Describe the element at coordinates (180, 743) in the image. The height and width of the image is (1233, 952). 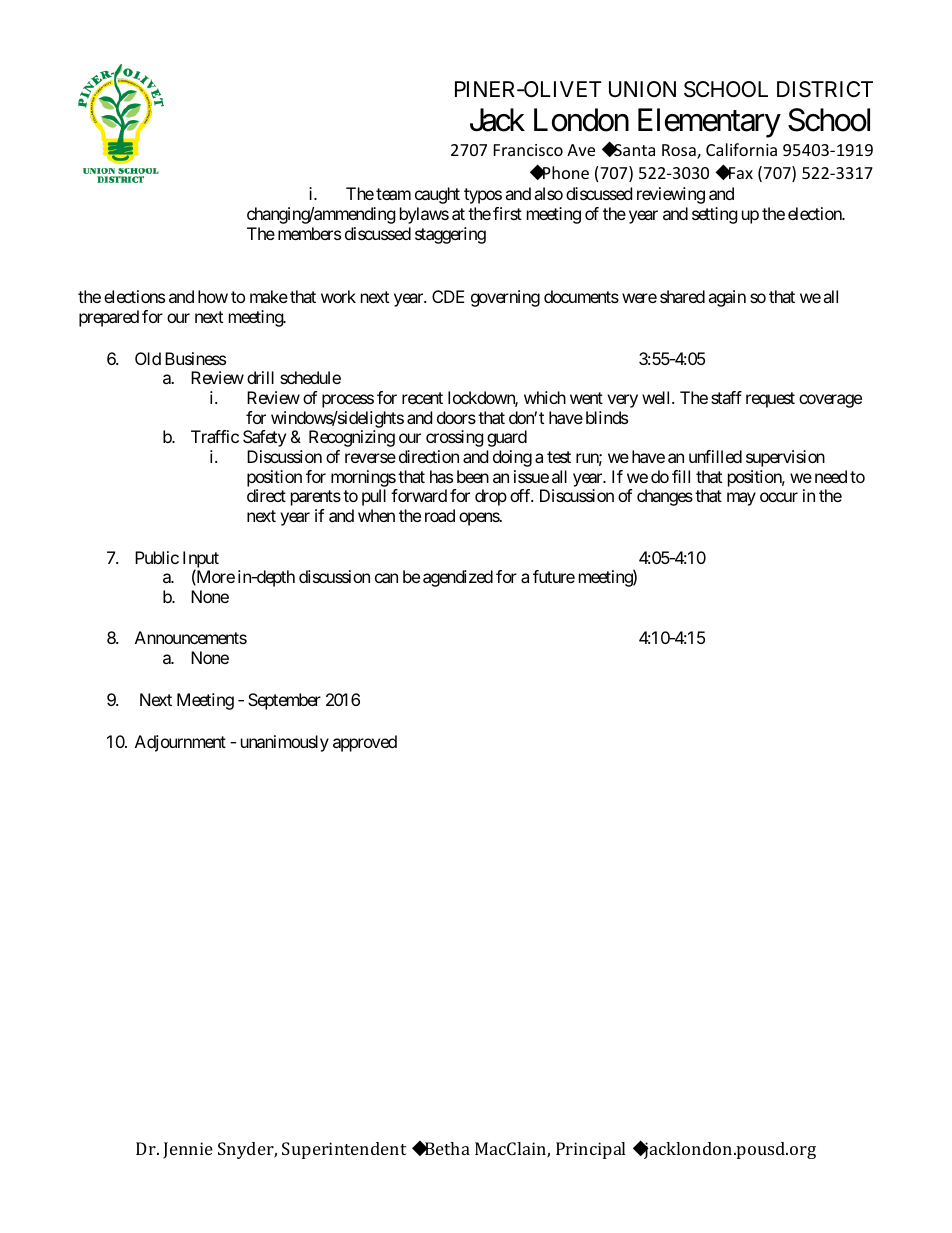
I see `Adjournment` at that location.
